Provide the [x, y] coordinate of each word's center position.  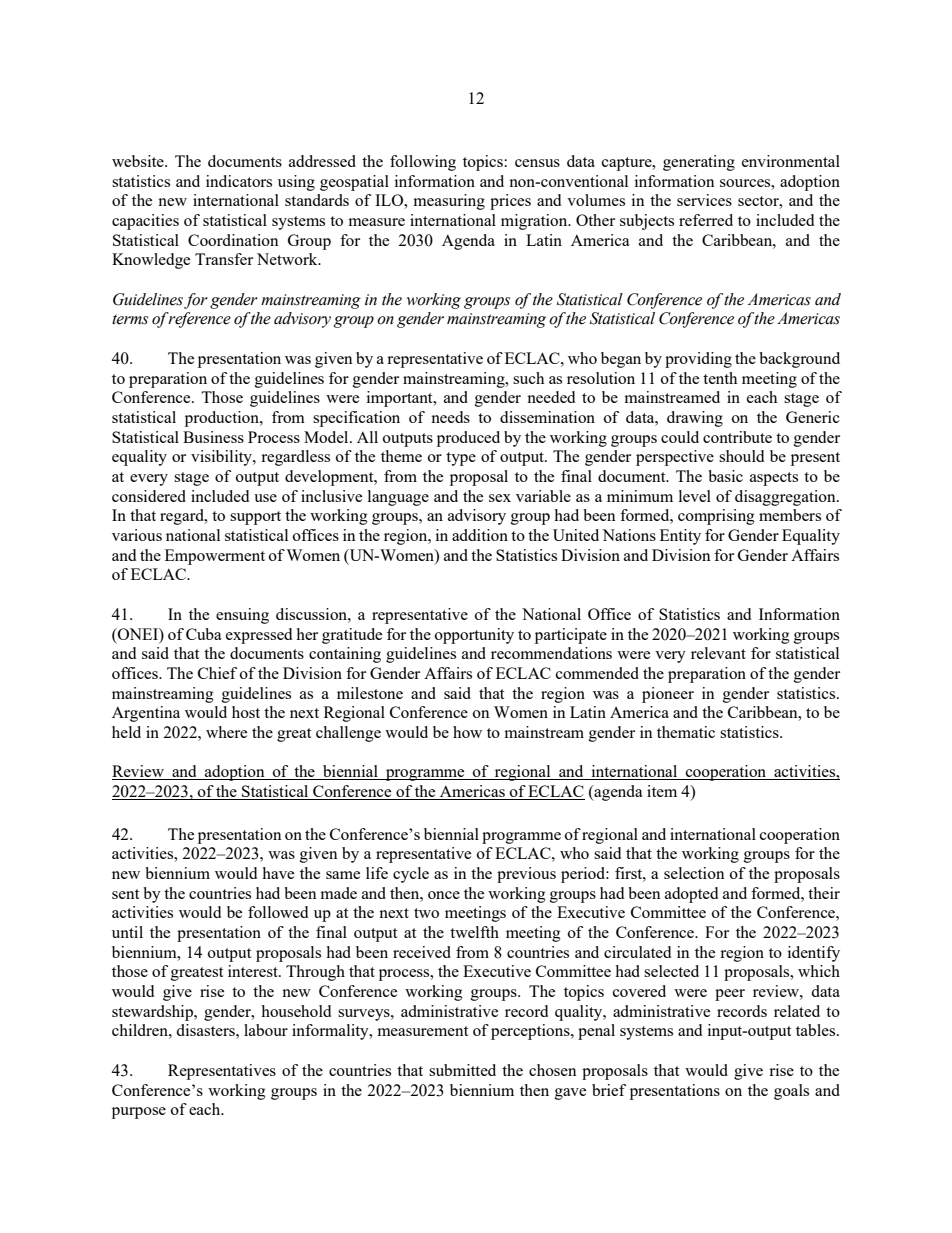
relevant [718, 653]
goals [791, 1092]
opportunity [474, 636]
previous [526, 875]
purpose [139, 1113]
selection [694, 873]
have [278, 873]
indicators [239, 181]
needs [450, 417]
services [704, 200]
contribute [737, 437]
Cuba [204, 634]
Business [213, 437]
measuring [449, 202]
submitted [462, 1070]
